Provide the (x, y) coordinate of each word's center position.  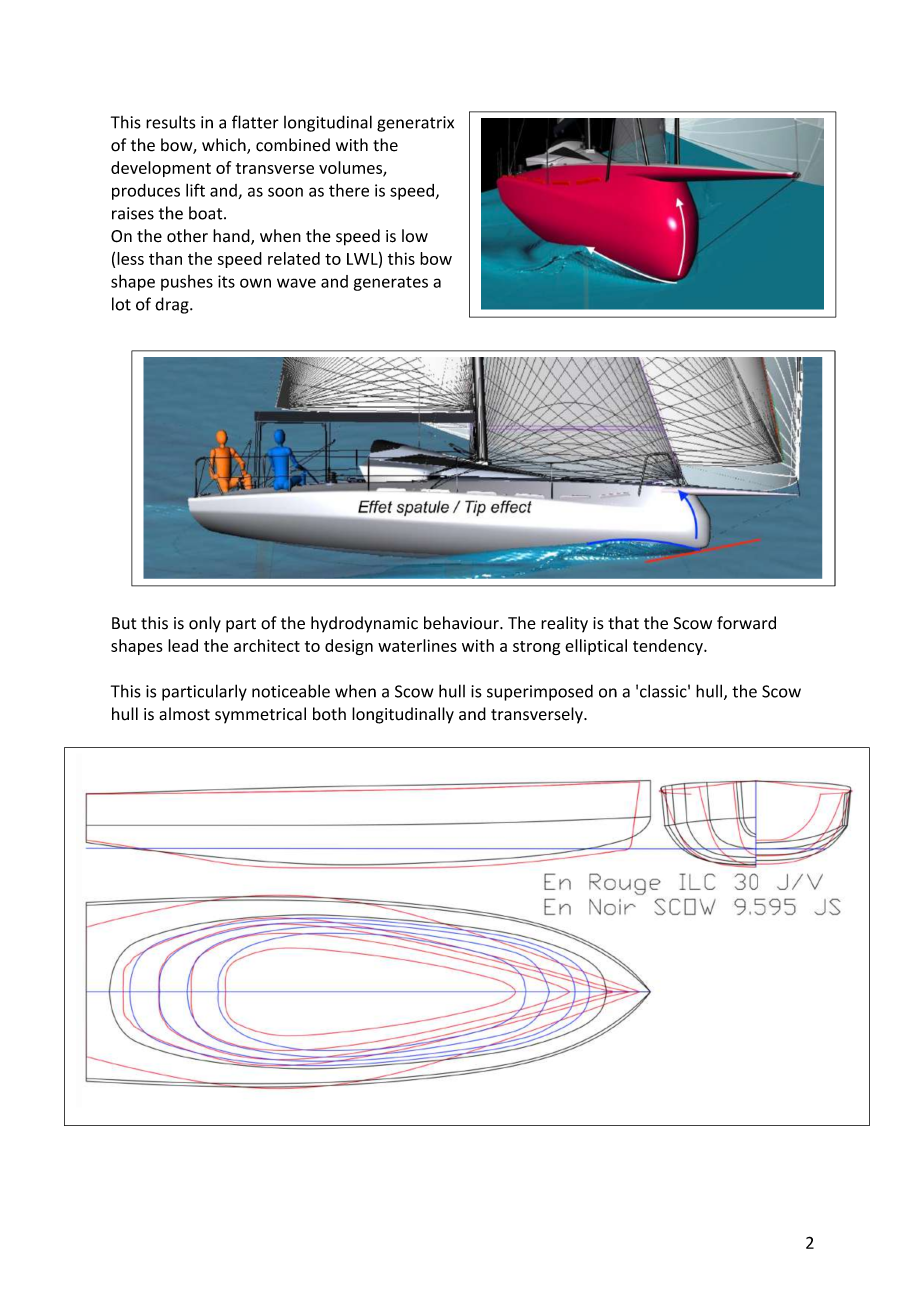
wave (296, 283)
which (225, 146)
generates (391, 283)
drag (173, 305)
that (623, 623)
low (415, 236)
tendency (669, 647)
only (205, 624)
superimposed (540, 692)
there (349, 190)
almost (184, 714)
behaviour (462, 623)
